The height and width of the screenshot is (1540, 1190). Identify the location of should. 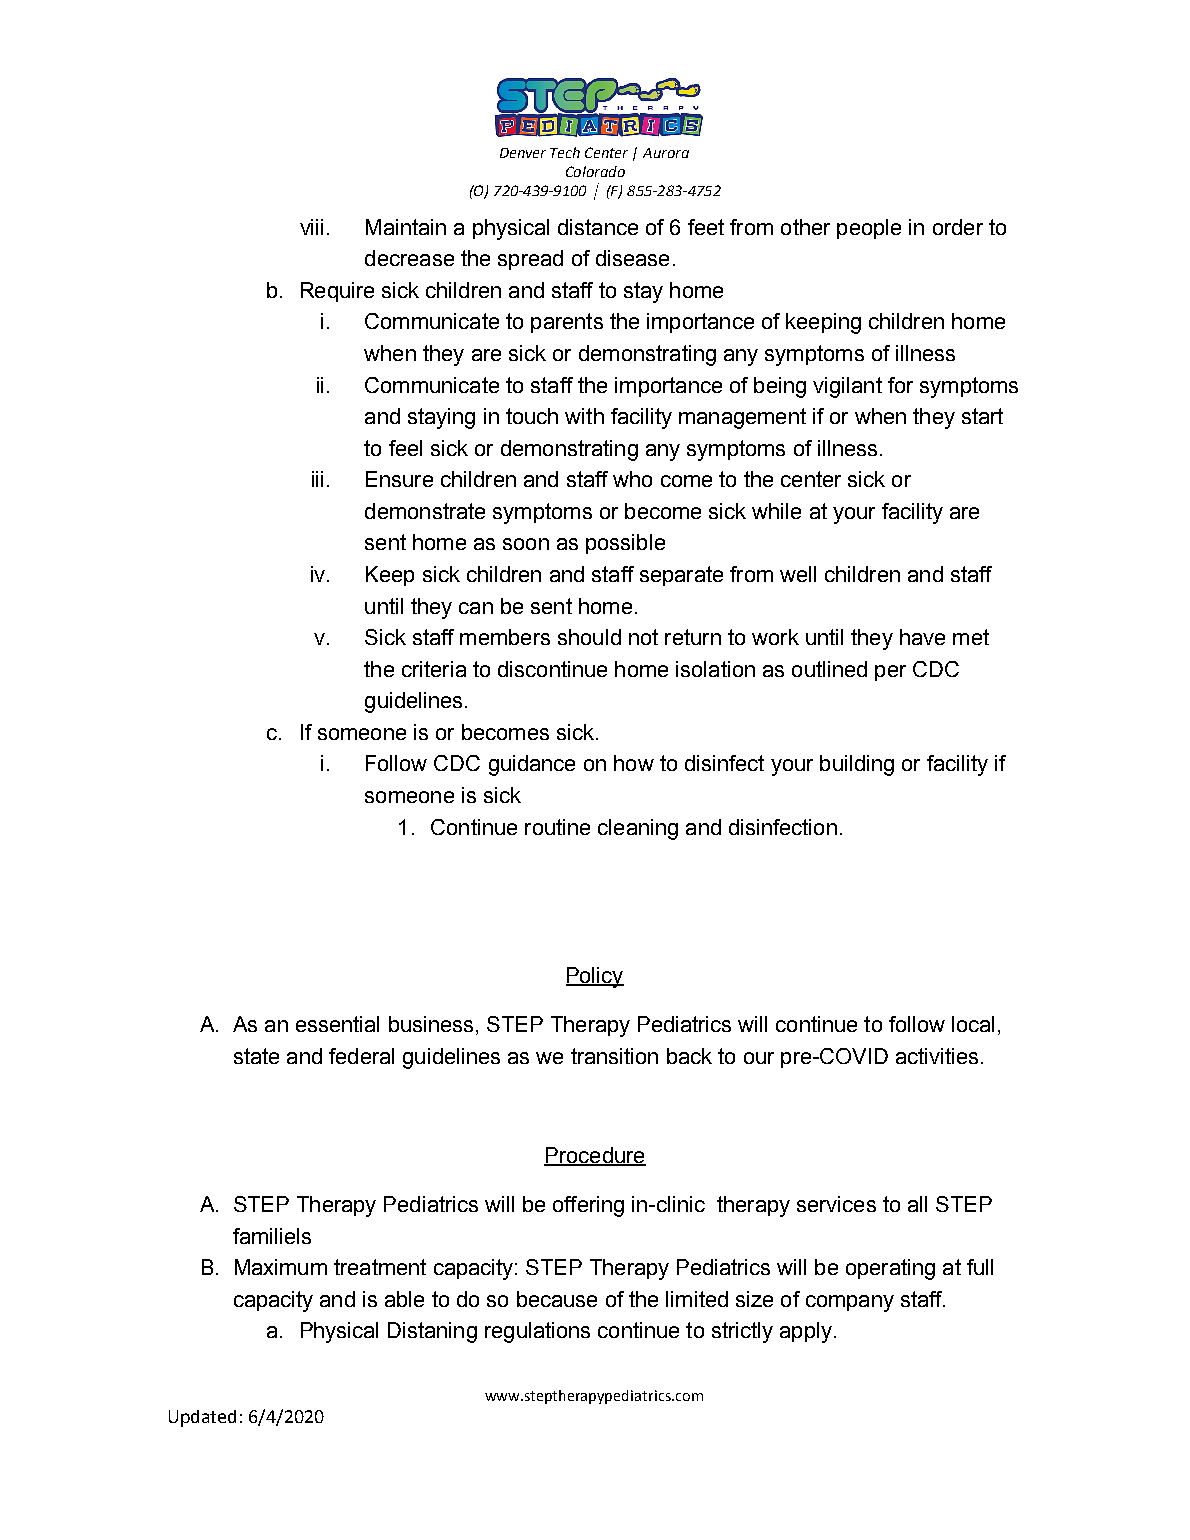
(589, 637).
